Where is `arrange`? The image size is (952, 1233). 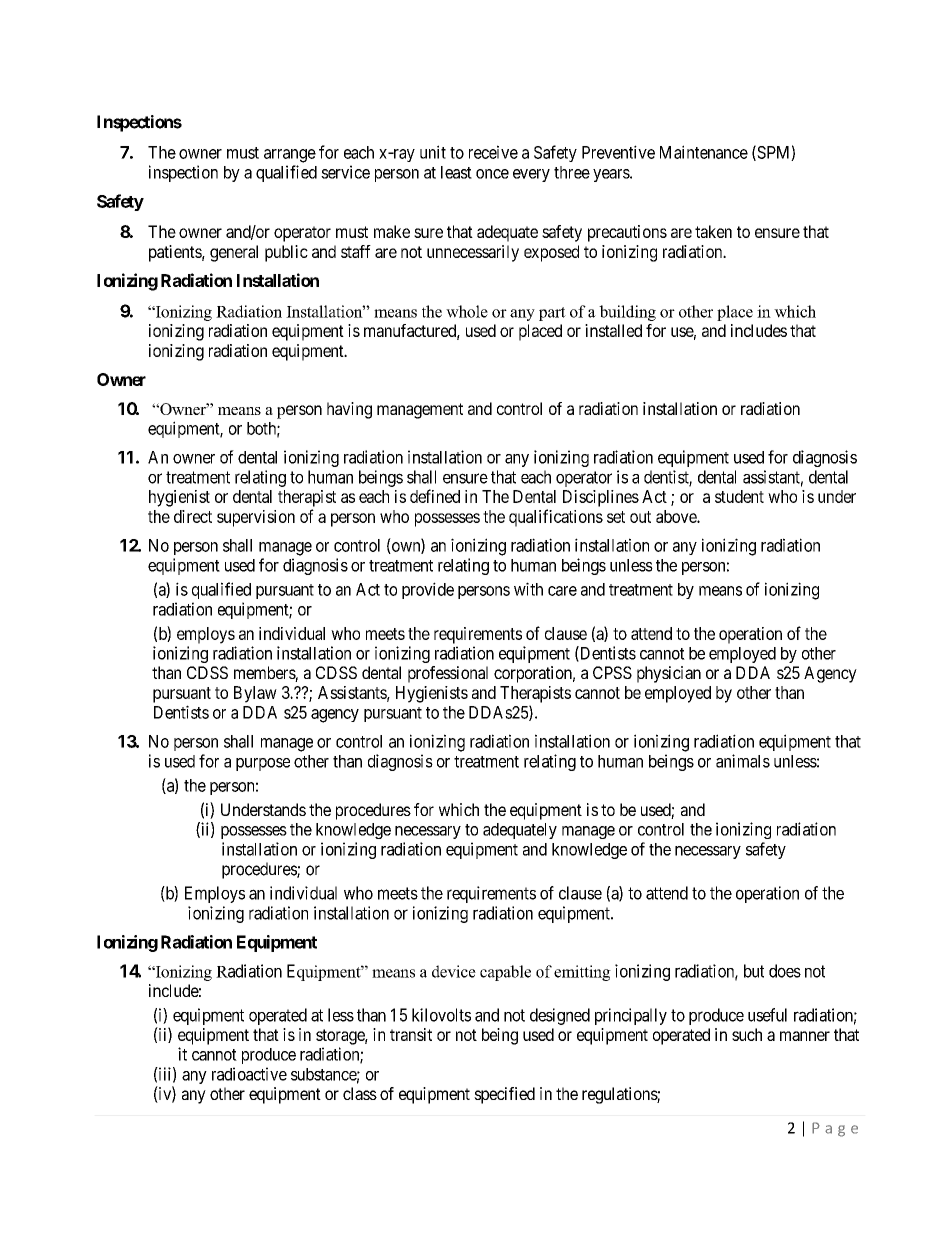
arrange is located at coordinates (290, 156).
